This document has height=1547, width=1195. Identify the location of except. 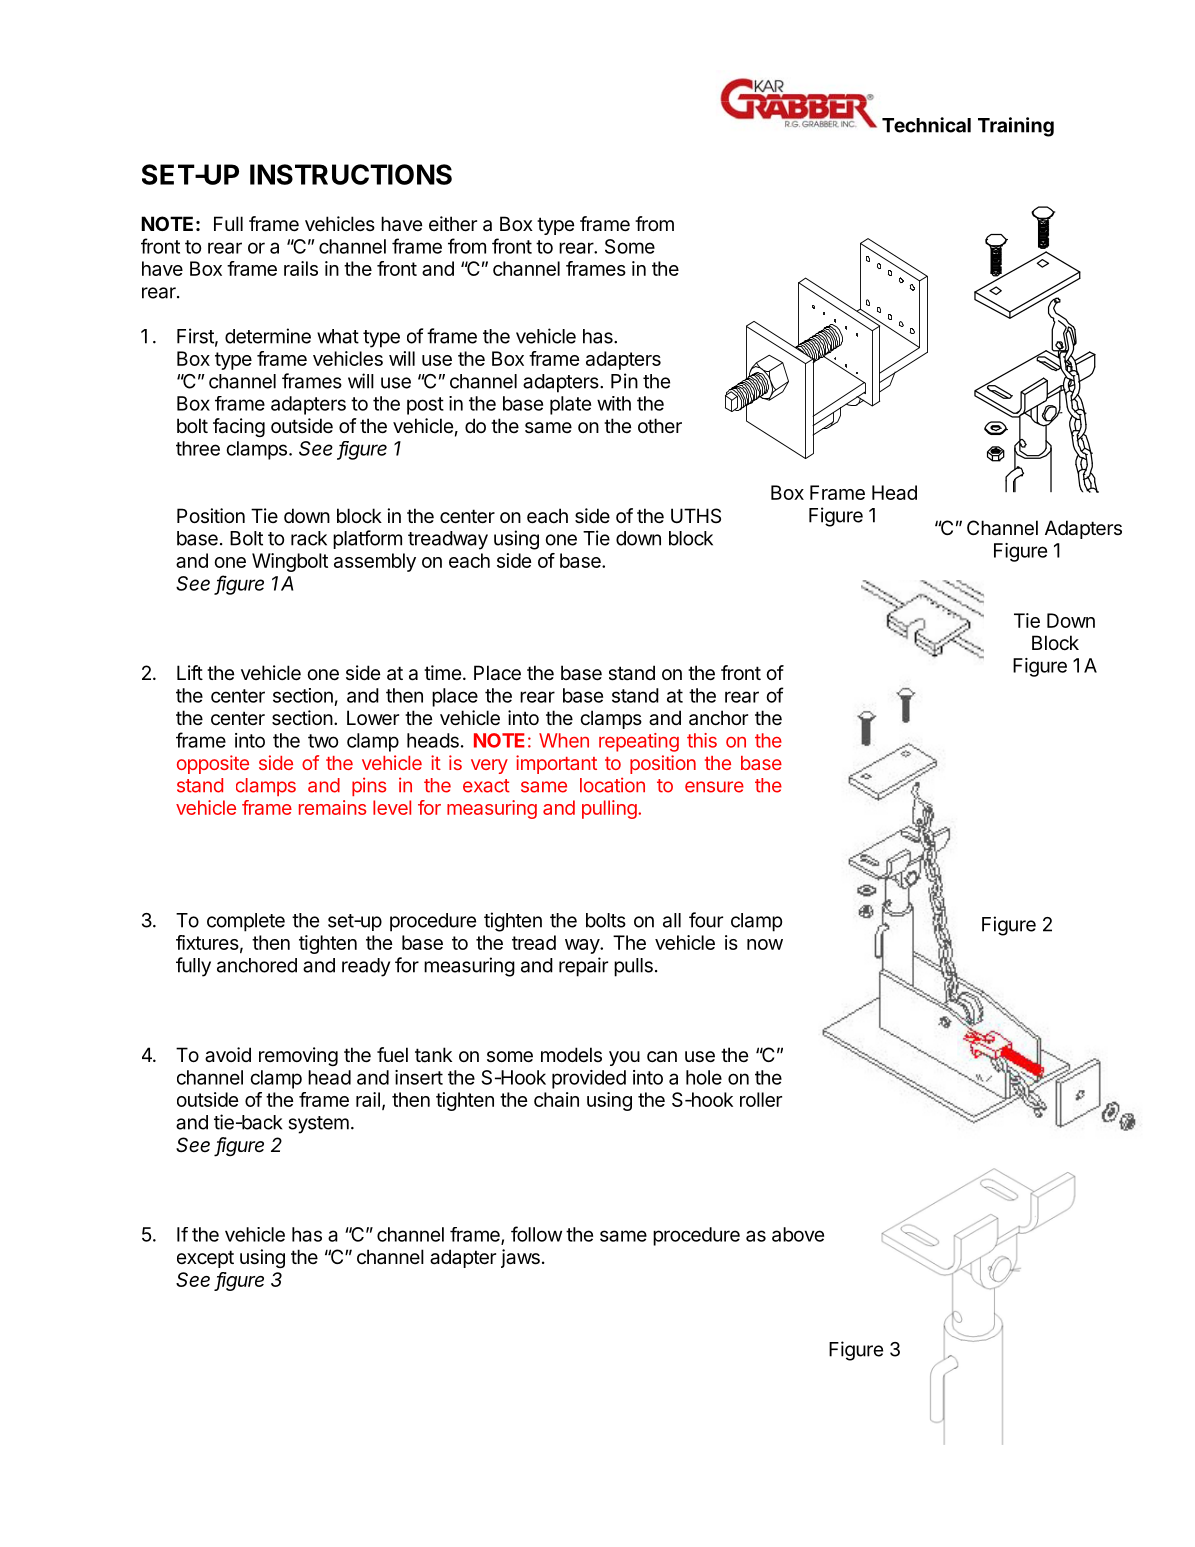
(205, 1259).
